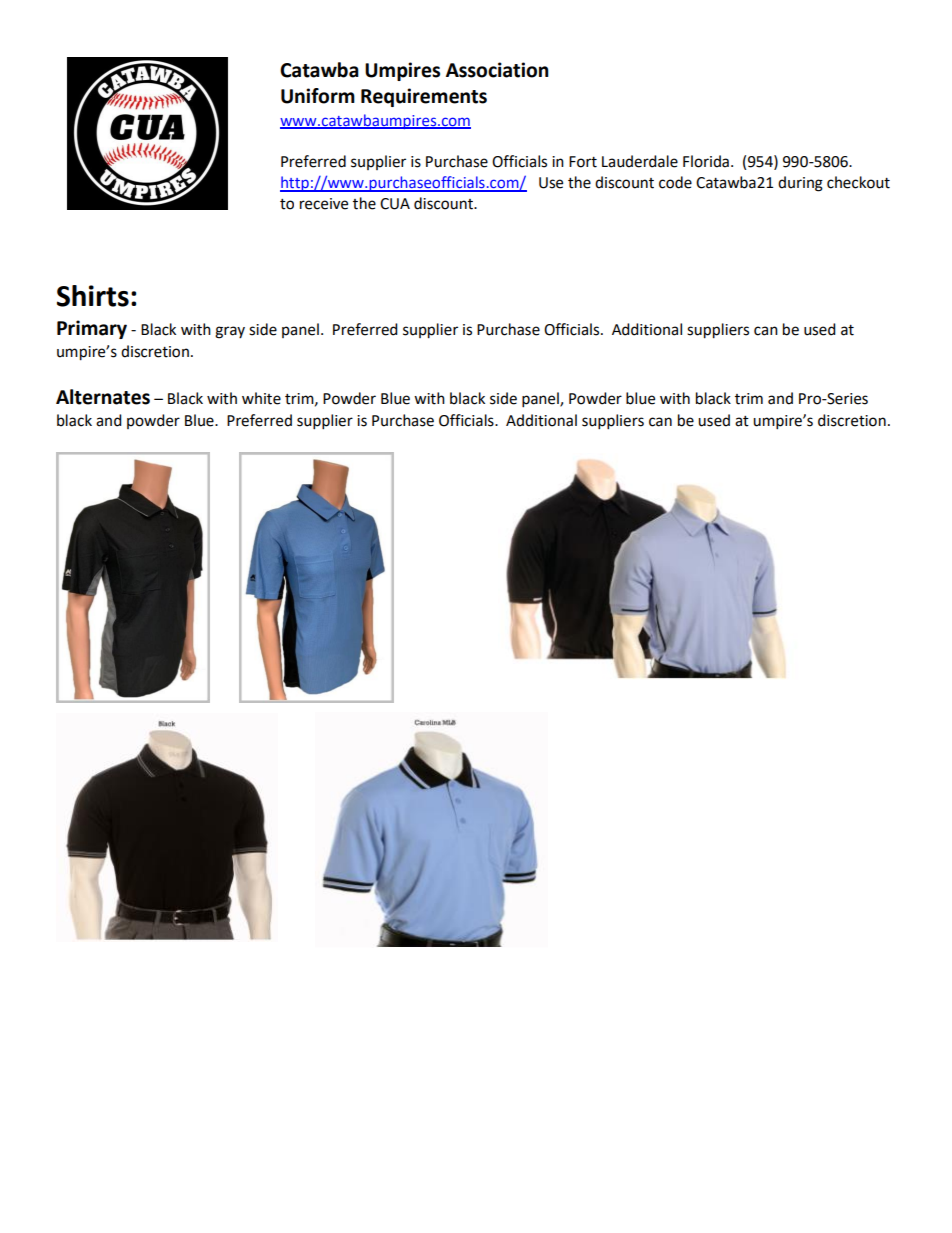 This screenshot has height=1233, width=952. Describe the element at coordinates (800, 184) in the screenshot. I see `during` at that location.
